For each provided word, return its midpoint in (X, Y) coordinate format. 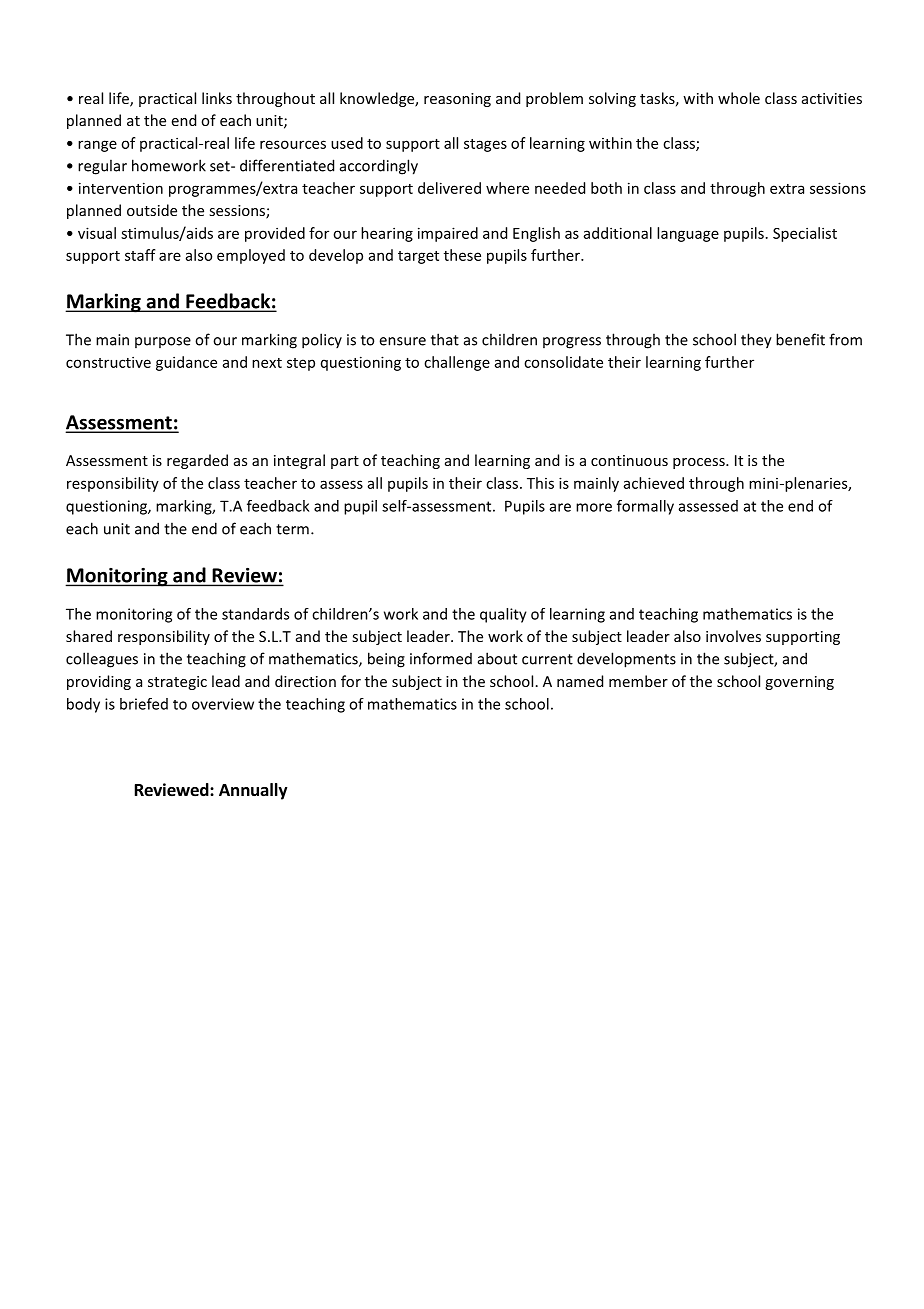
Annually (253, 791)
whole (739, 98)
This (540, 483)
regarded (197, 461)
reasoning (457, 100)
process (700, 463)
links (217, 98)
